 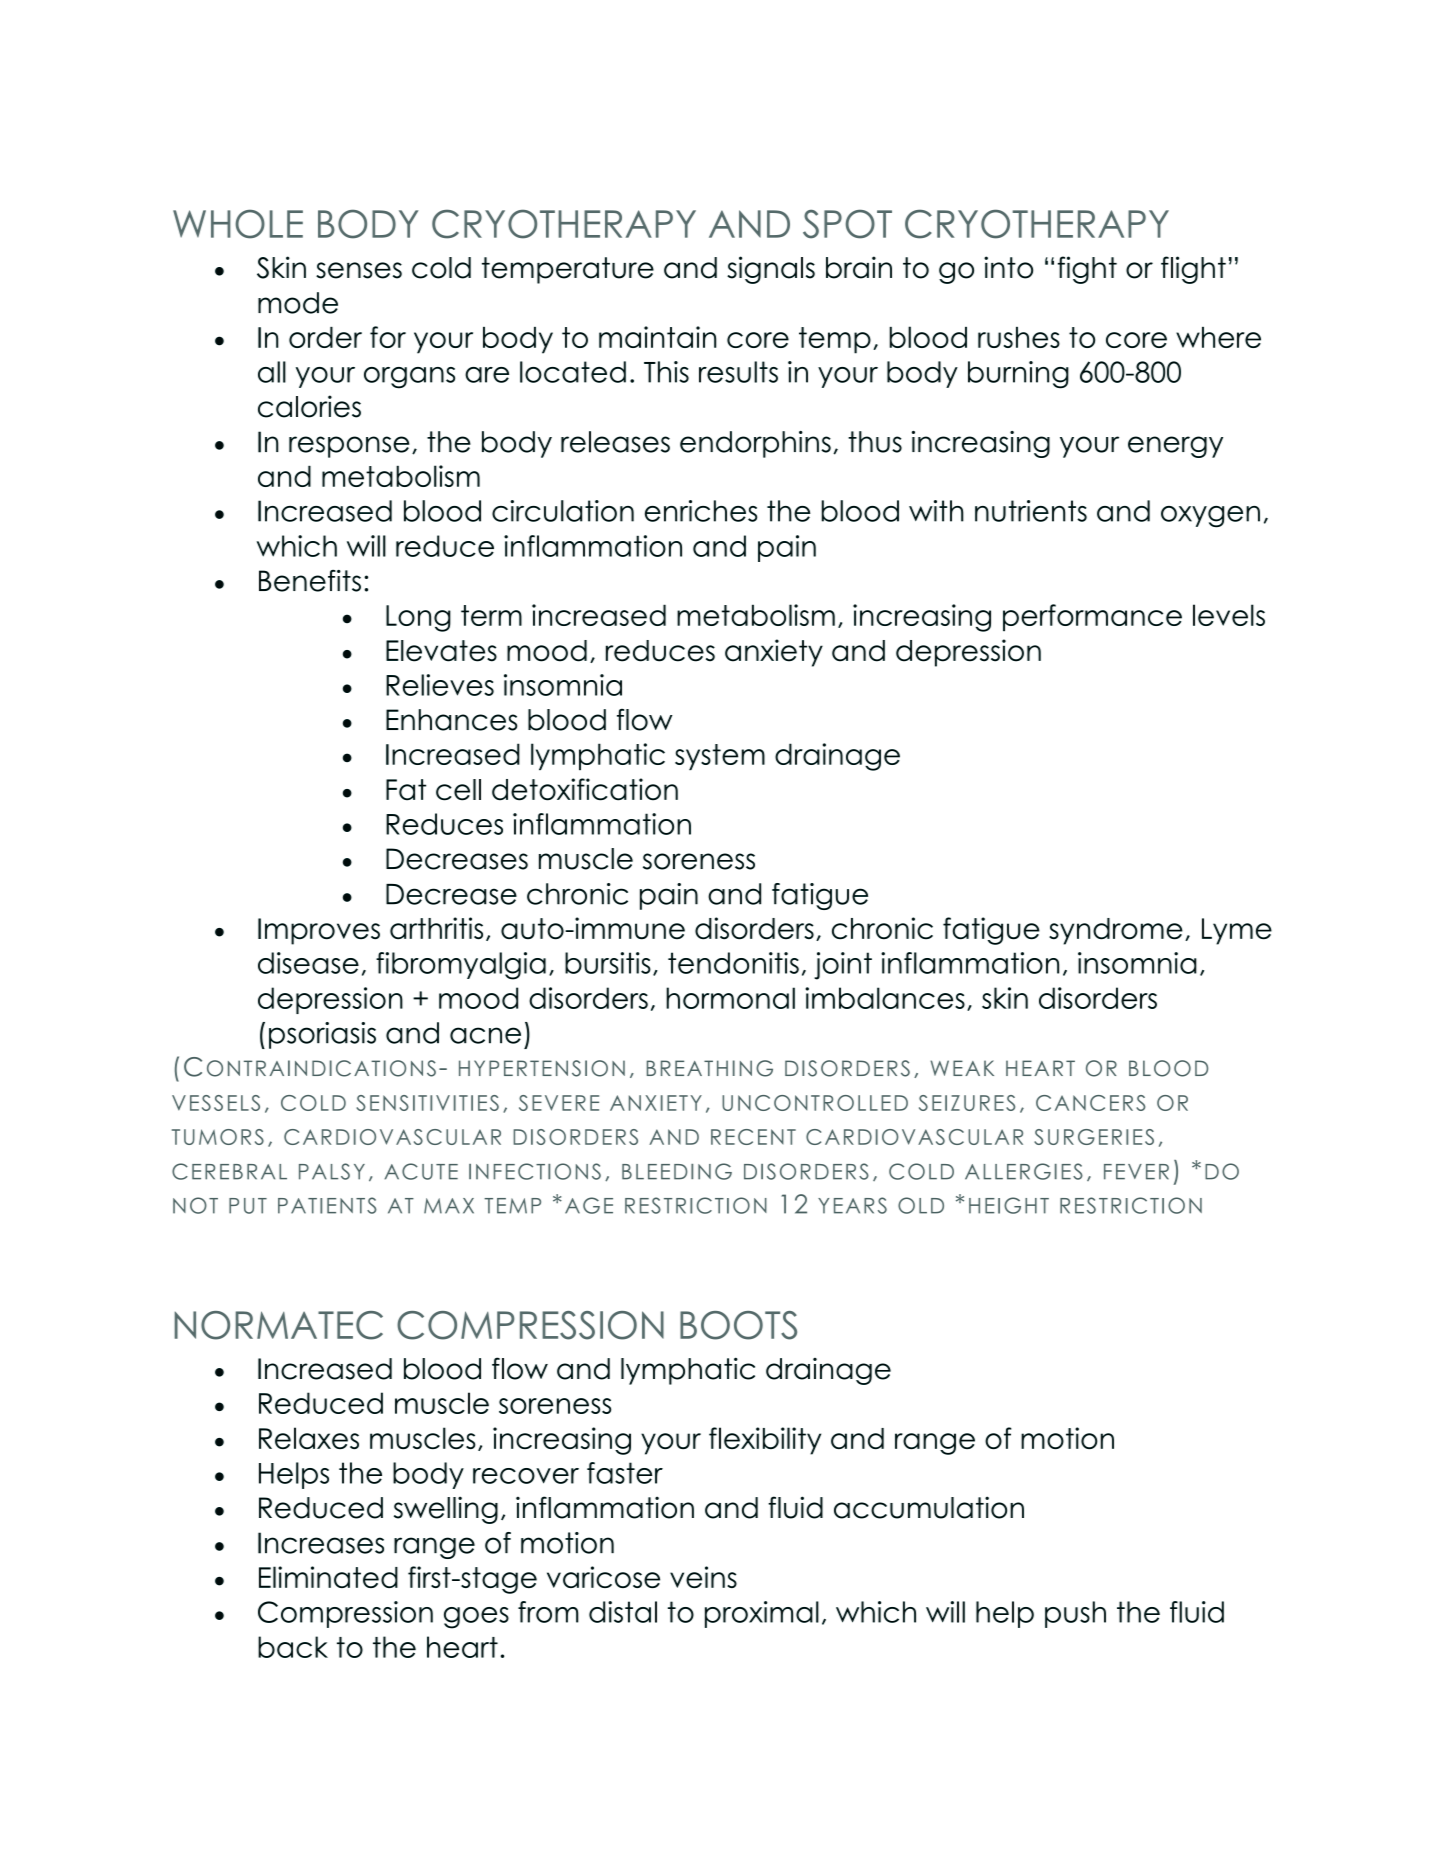 What do you see at coordinates (733, 963) in the document?
I see `tendonitis` at bounding box center [733, 963].
